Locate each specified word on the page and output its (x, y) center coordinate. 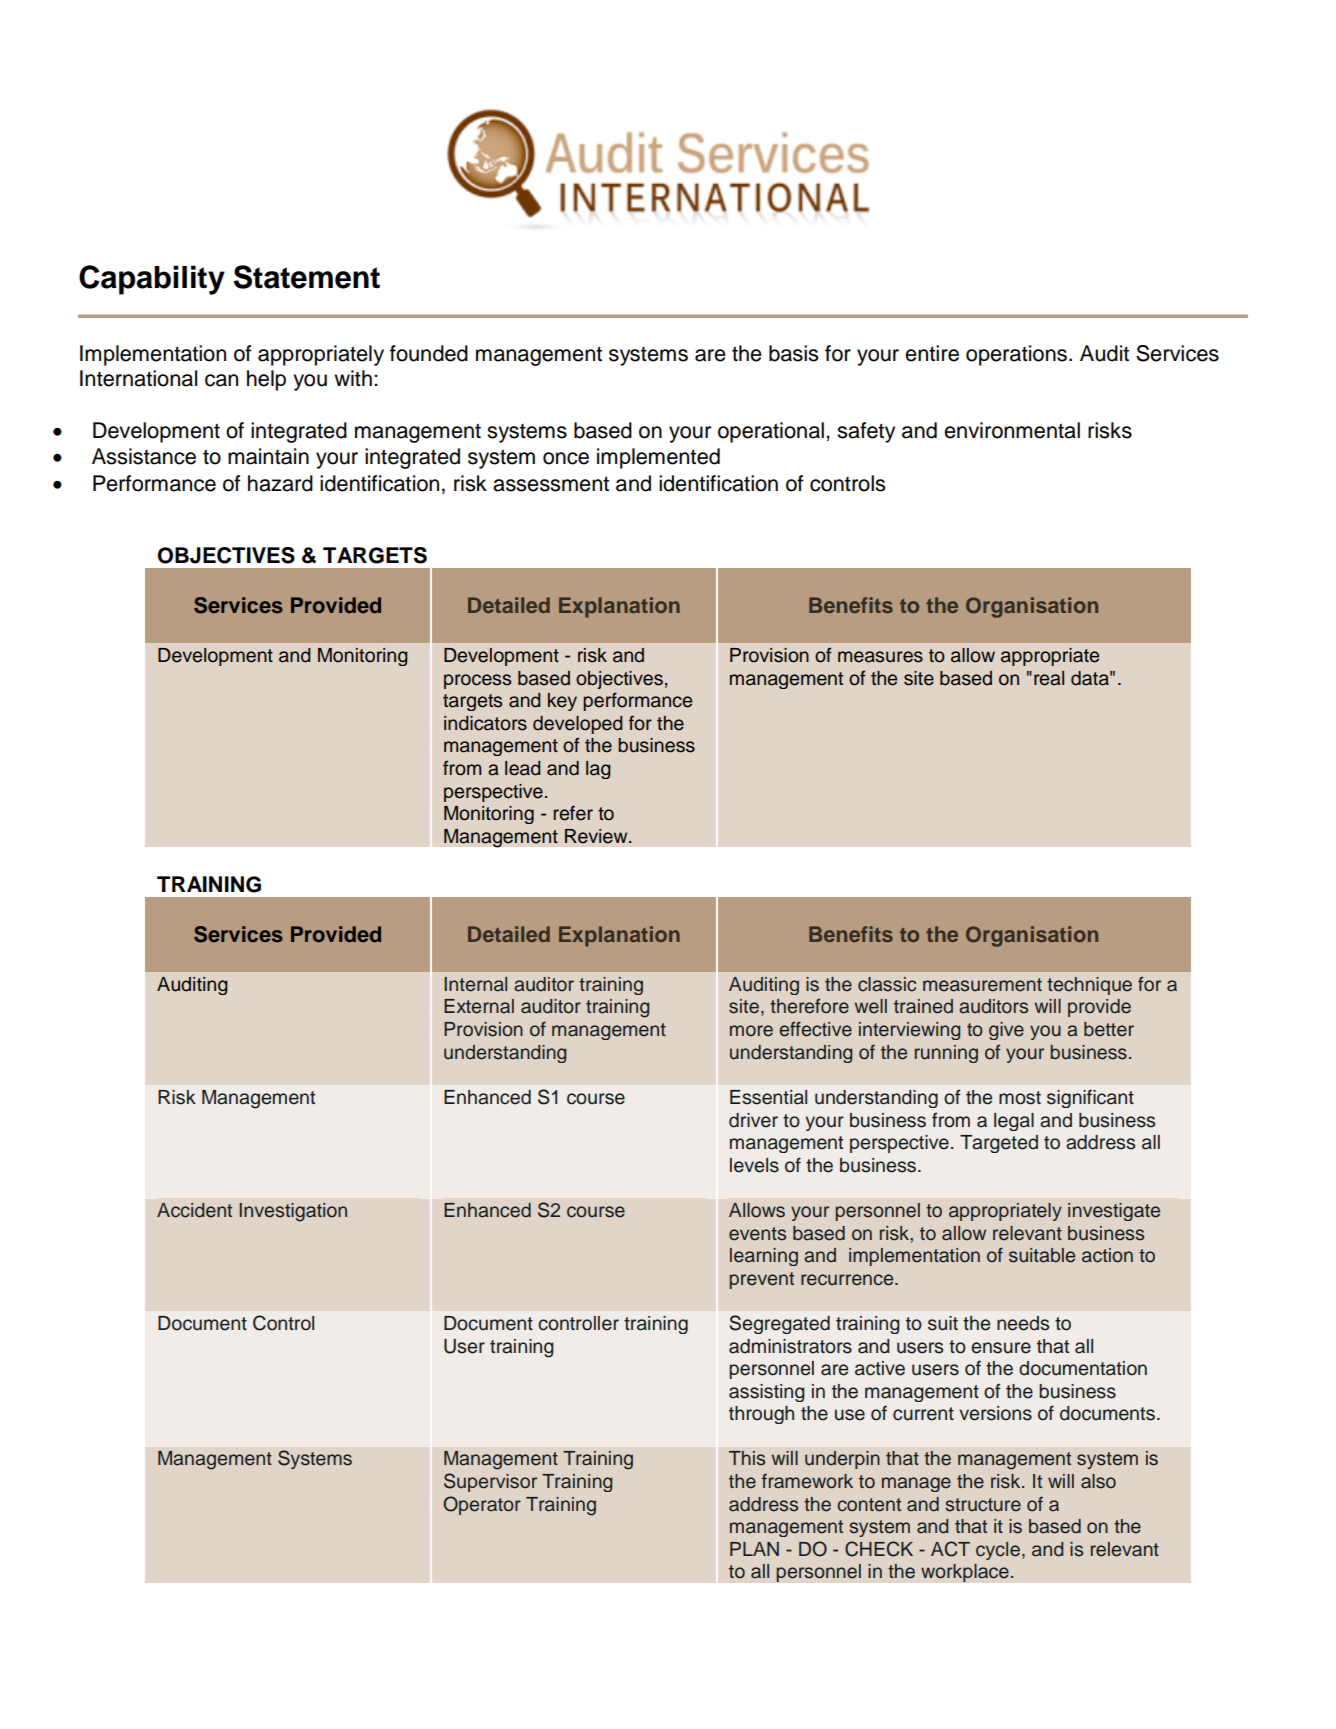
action (1107, 1255)
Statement (307, 277)
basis (793, 353)
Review (597, 836)
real (1049, 678)
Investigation (293, 1212)
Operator (482, 1505)
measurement (982, 985)
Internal (475, 984)
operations (1016, 355)
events (757, 1234)
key (562, 702)
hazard (280, 483)
